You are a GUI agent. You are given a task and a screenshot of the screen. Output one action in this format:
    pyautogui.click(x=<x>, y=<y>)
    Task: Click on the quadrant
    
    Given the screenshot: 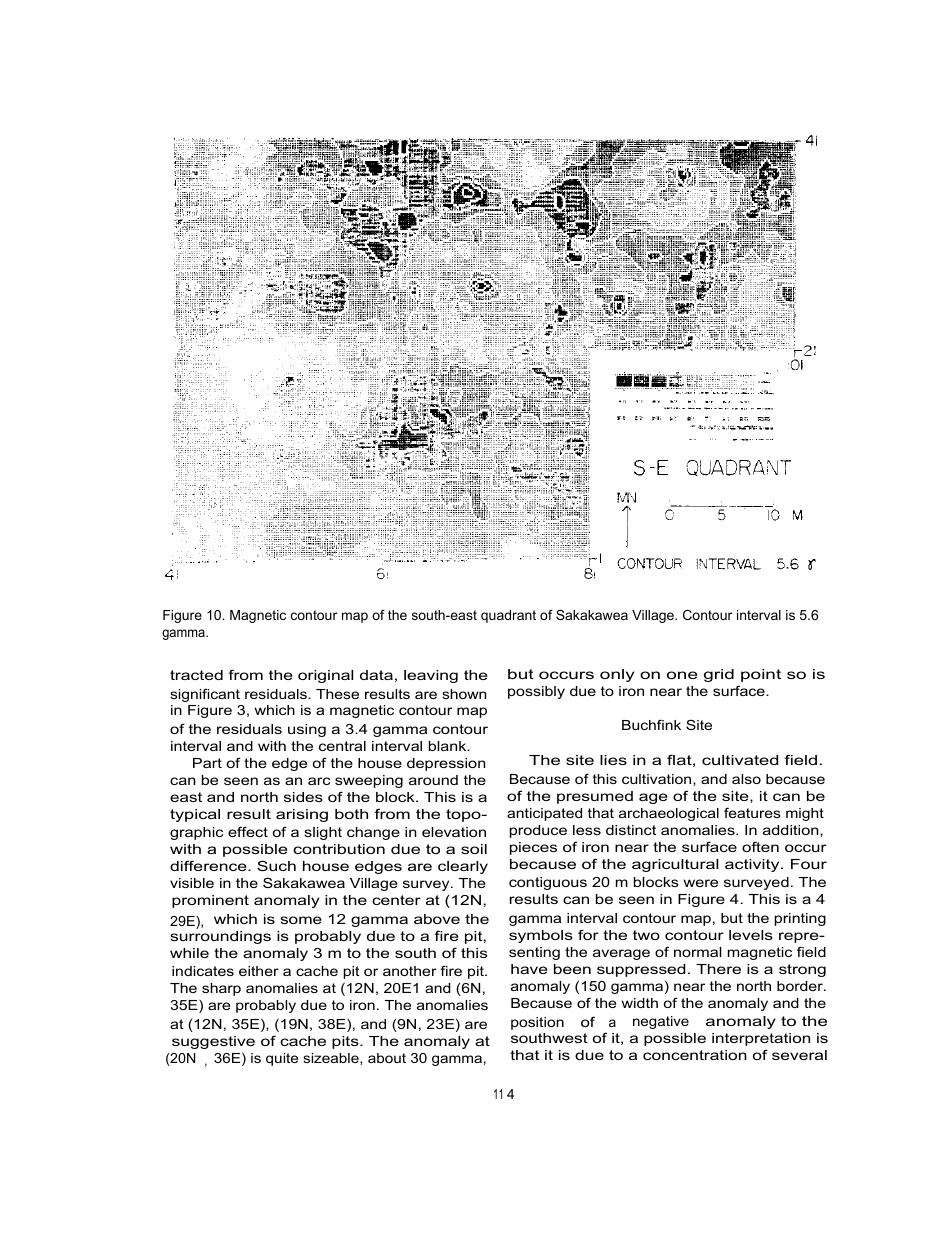 What is the action you would take?
    pyautogui.click(x=508, y=616)
